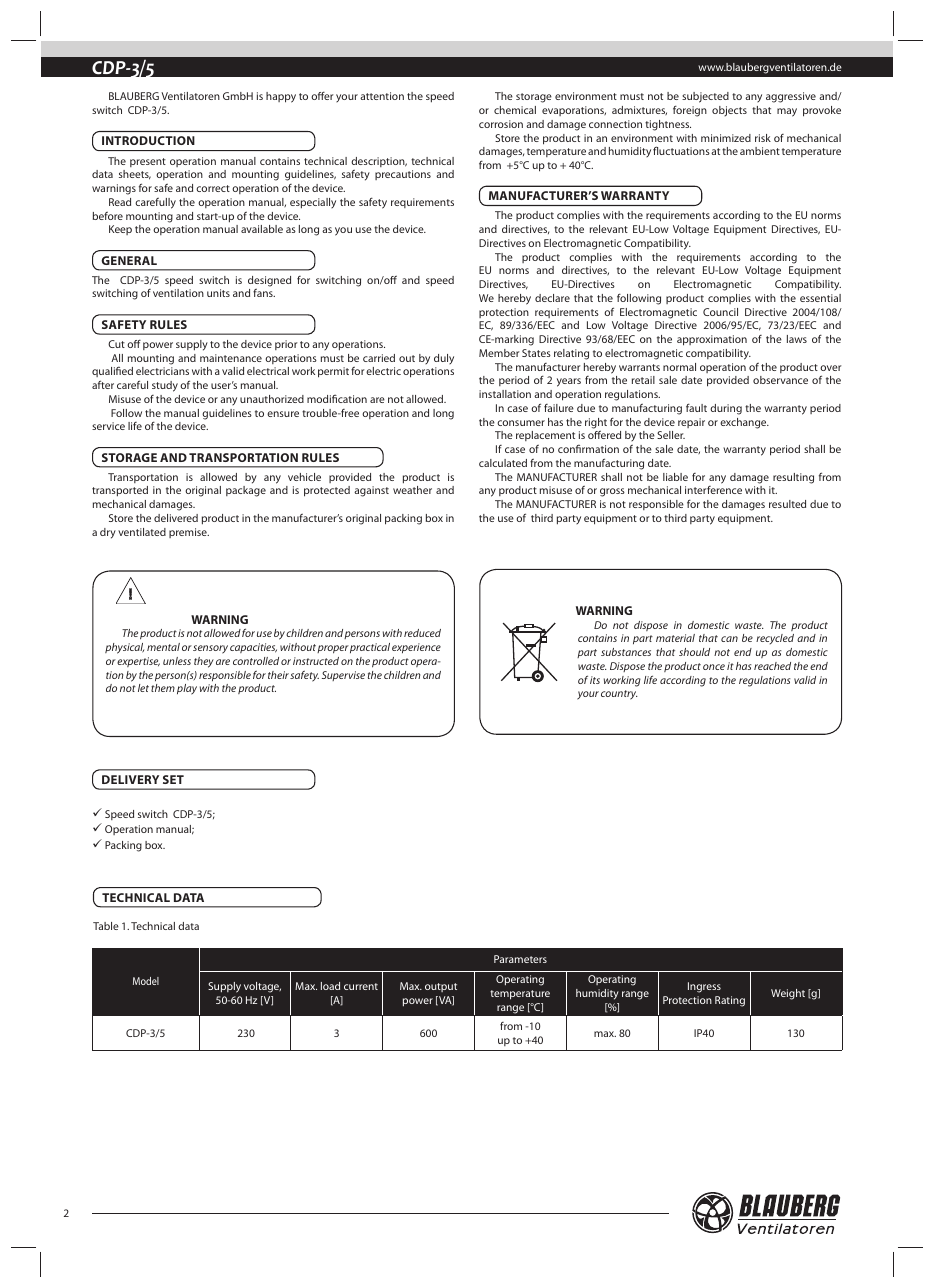 Image resolution: width=934 pixels, height=1288 pixels. Describe the element at coordinates (501, 124) in the page. I see `corrosion` at that location.
